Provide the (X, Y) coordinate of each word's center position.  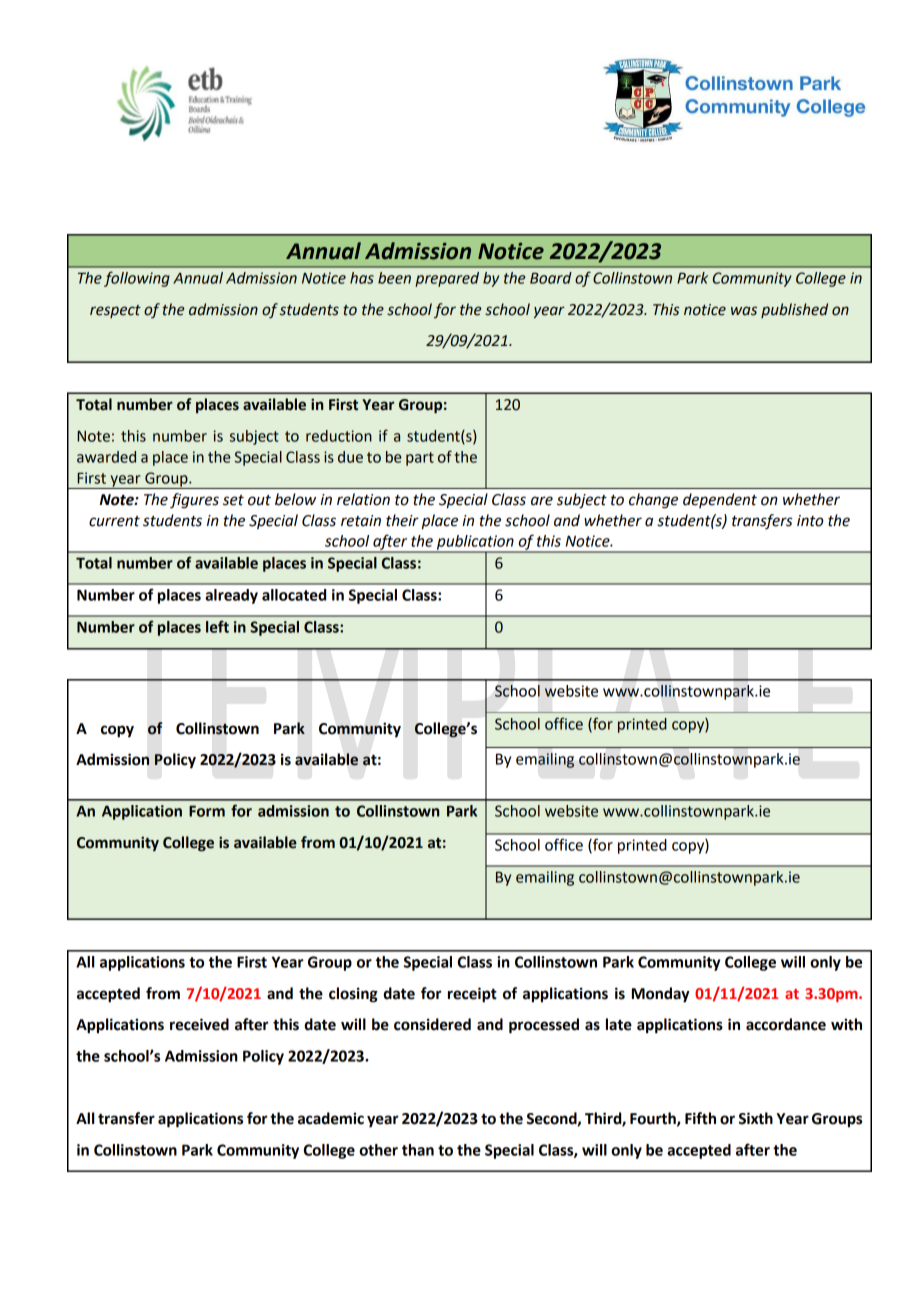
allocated (294, 595)
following (137, 279)
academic (331, 1118)
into (810, 521)
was (744, 311)
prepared (447, 279)
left (217, 626)
